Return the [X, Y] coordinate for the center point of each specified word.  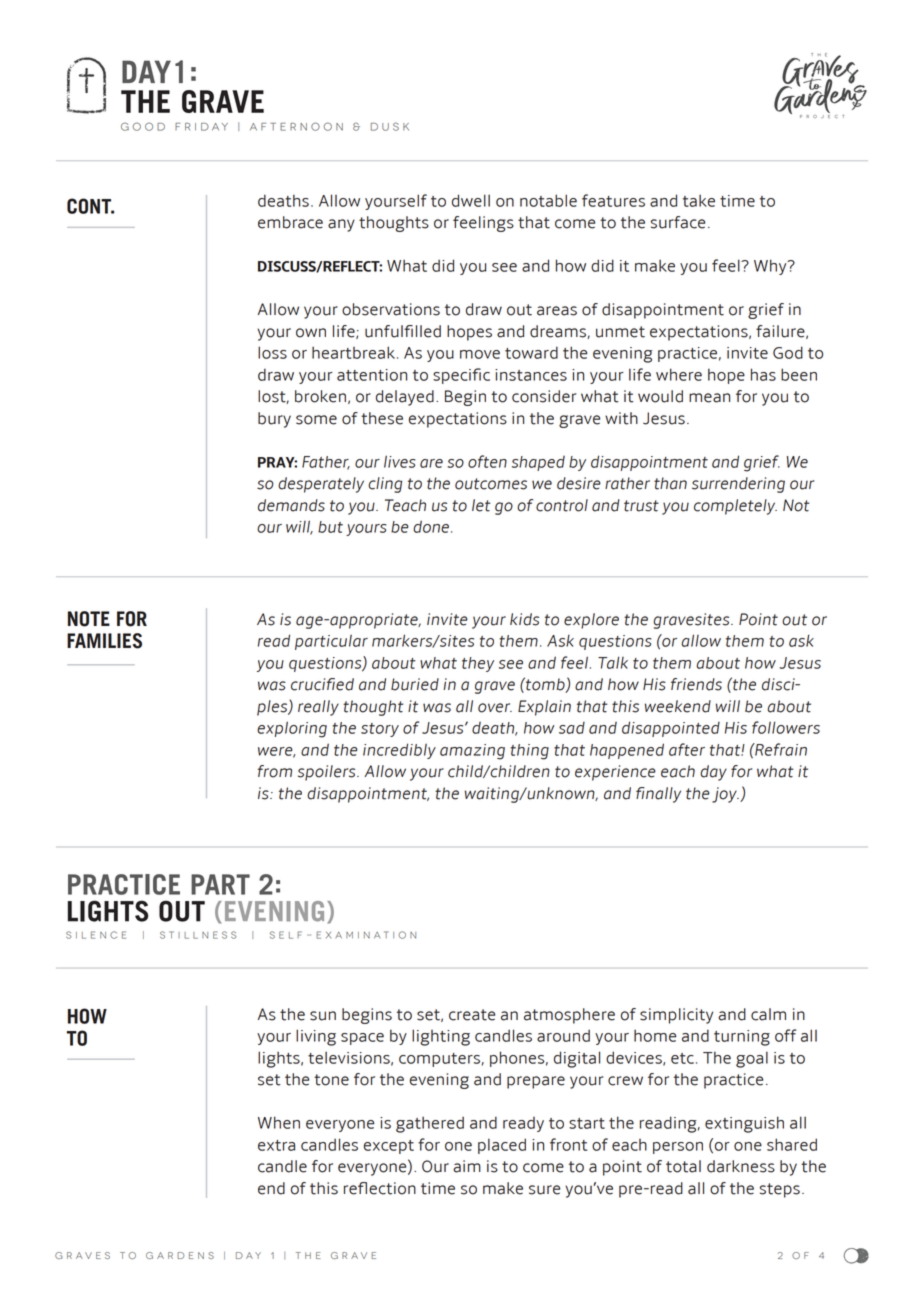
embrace [290, 222]
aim [467, 1166]
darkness [741, 1166]
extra [276, 1145]
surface [678, 222]
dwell [471, 200]
